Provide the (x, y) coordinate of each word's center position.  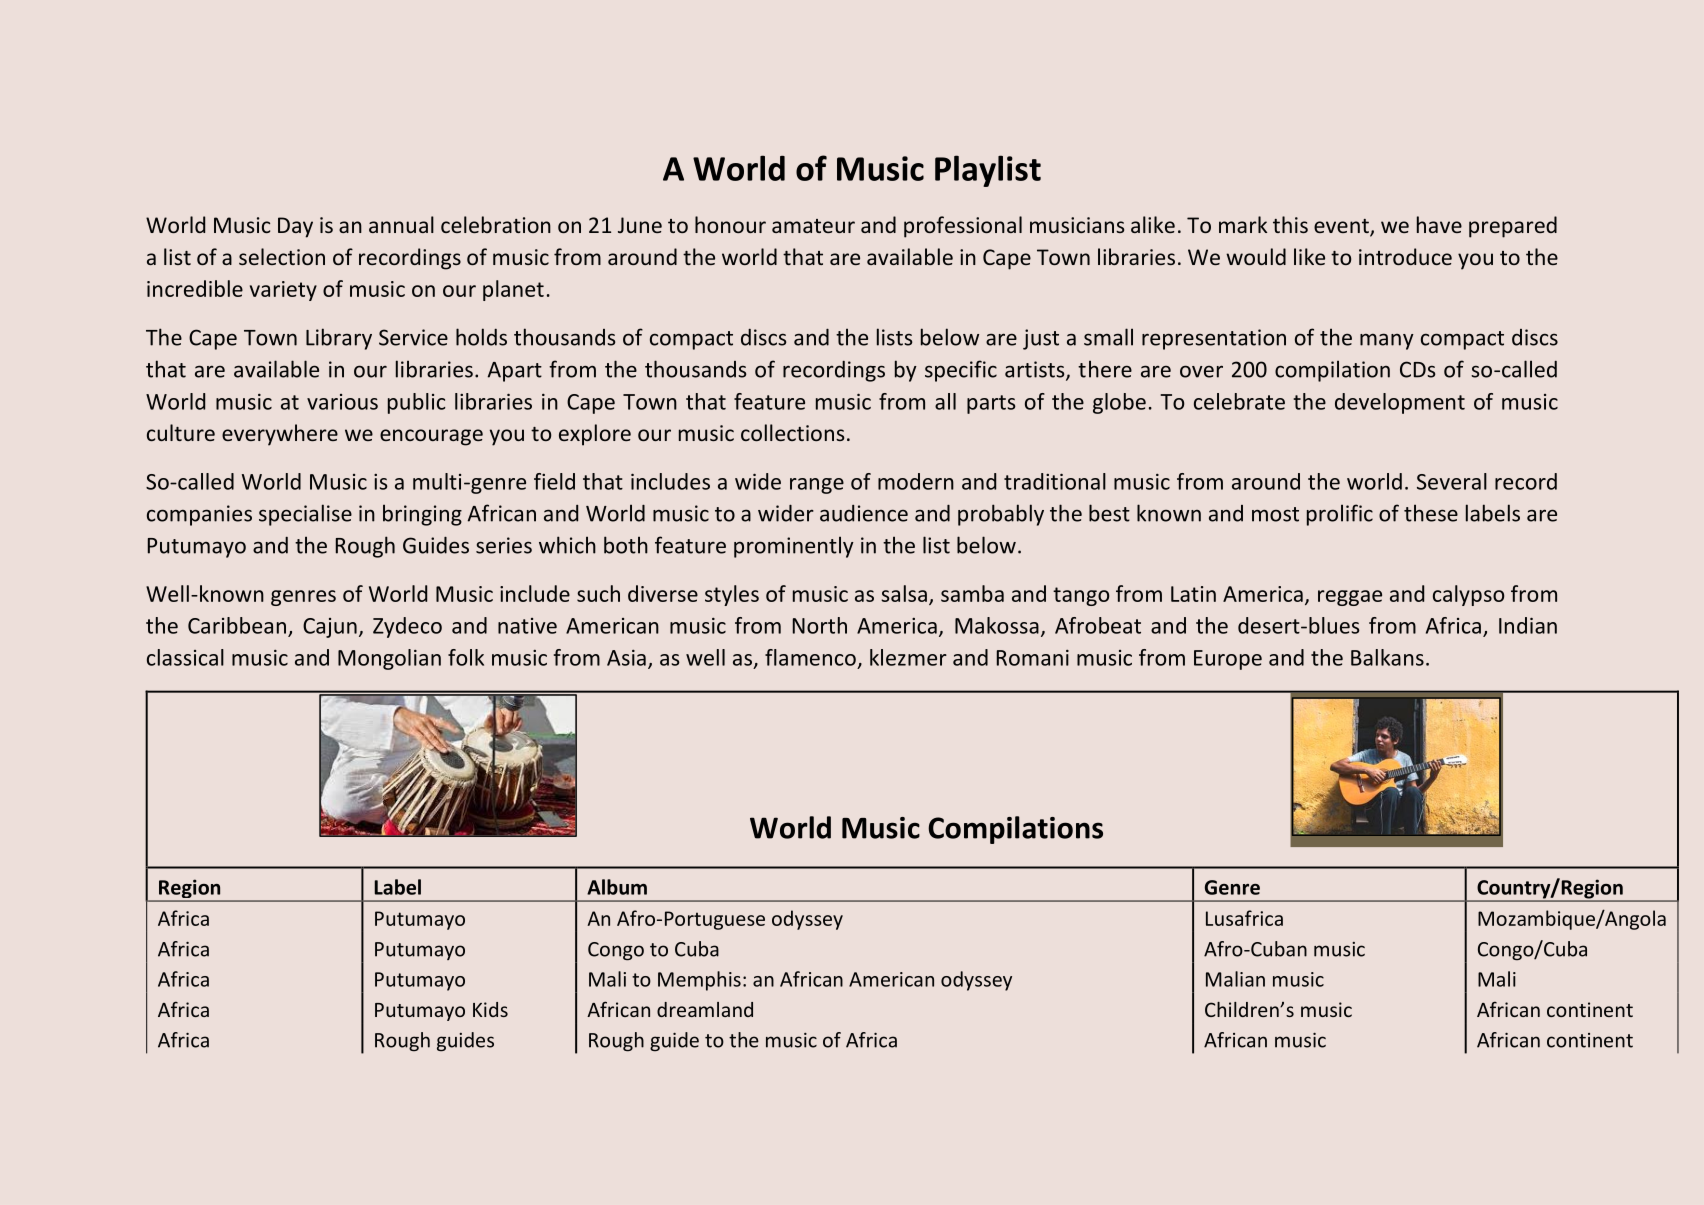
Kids (490, 1009)
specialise (305, 515)
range (817, 486)
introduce (1405, 256)
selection (282, 256)
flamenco (810, 657)
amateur (813, 226)
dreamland (705, 1009)
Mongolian (389, 659)
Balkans (1387, 657)
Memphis (699, 981)
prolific (1340, 515)
